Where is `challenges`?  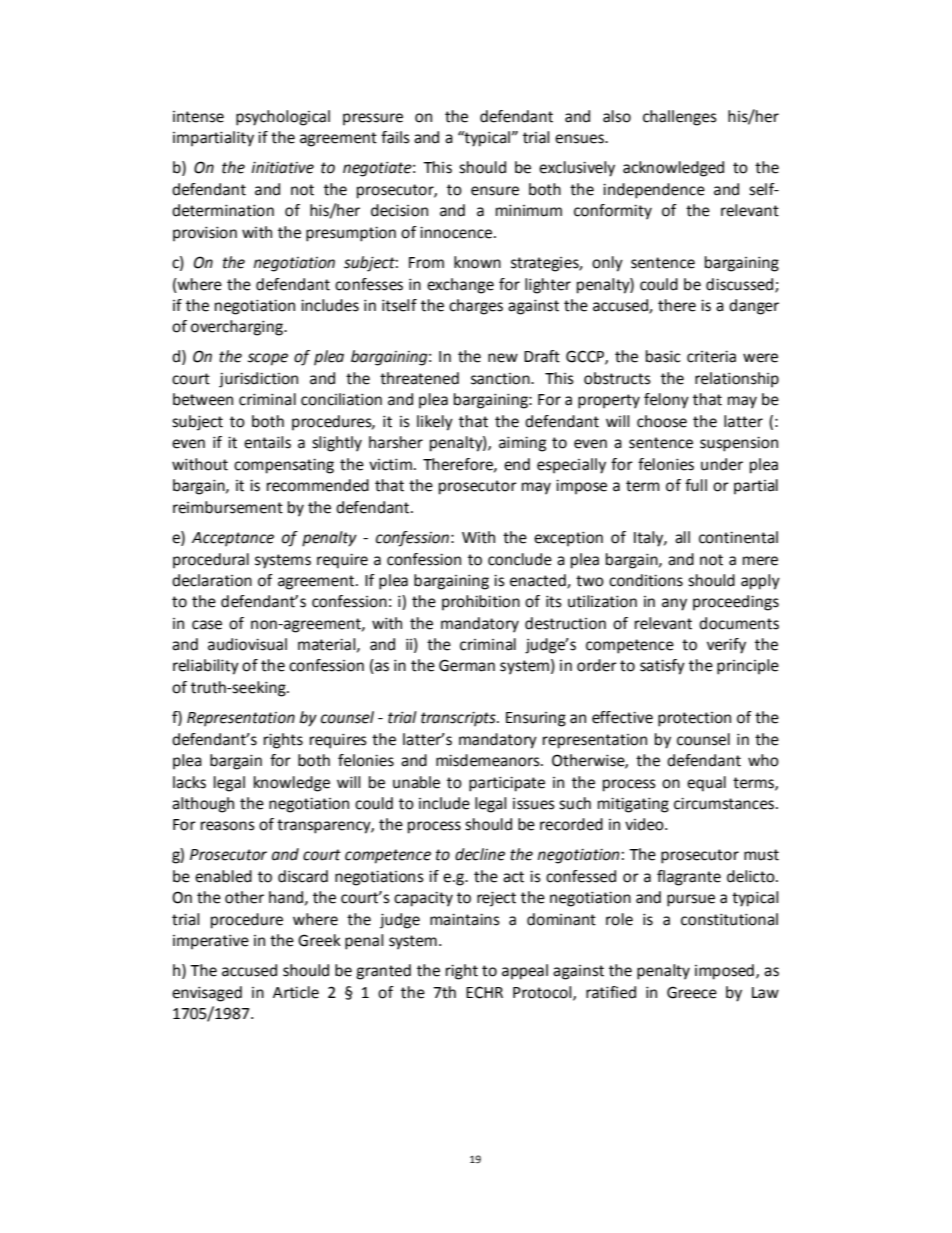
challenges is located at coordinates (680, 118).
